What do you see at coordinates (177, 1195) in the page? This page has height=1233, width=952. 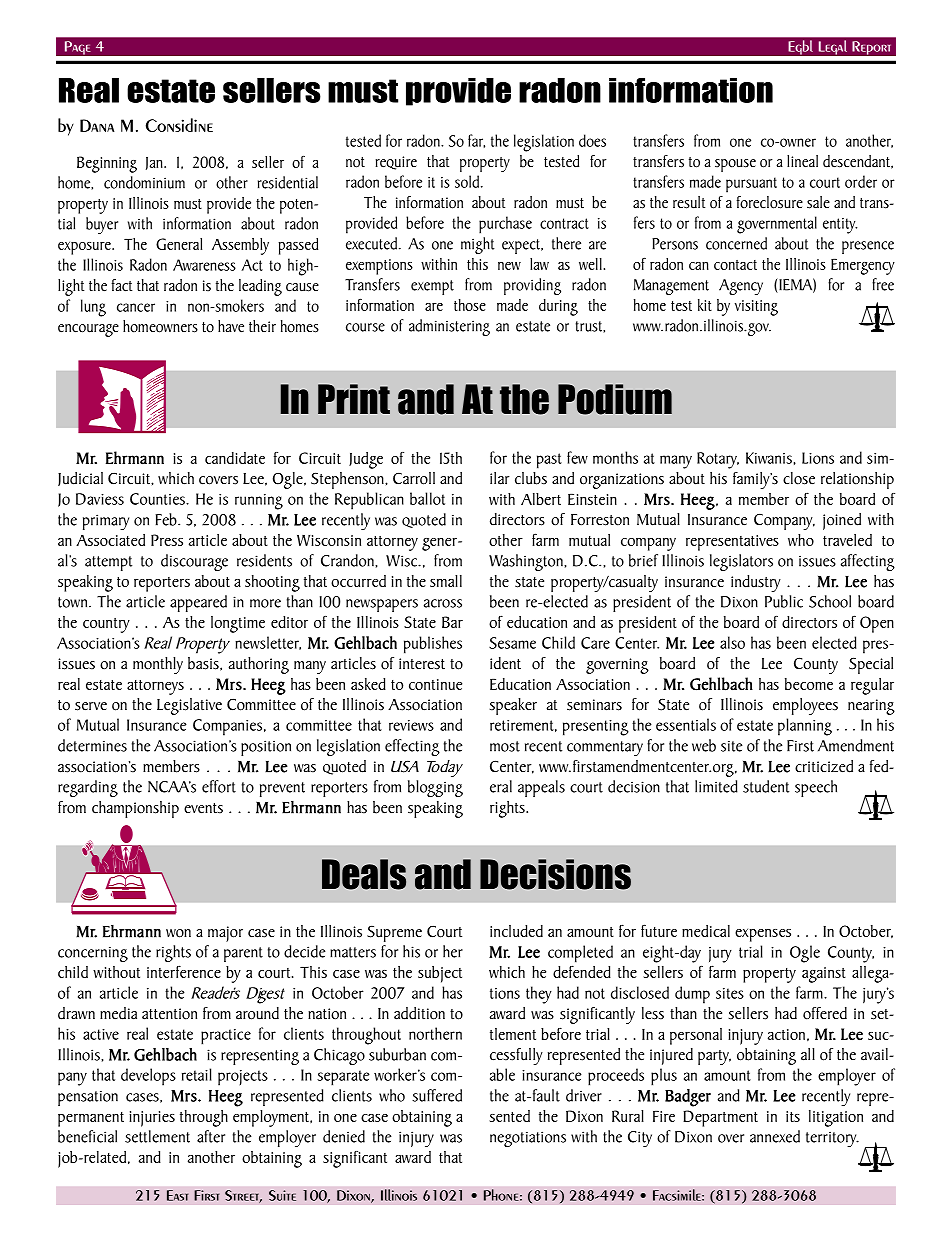 I see `East` at bounding box center [177, 1195].
